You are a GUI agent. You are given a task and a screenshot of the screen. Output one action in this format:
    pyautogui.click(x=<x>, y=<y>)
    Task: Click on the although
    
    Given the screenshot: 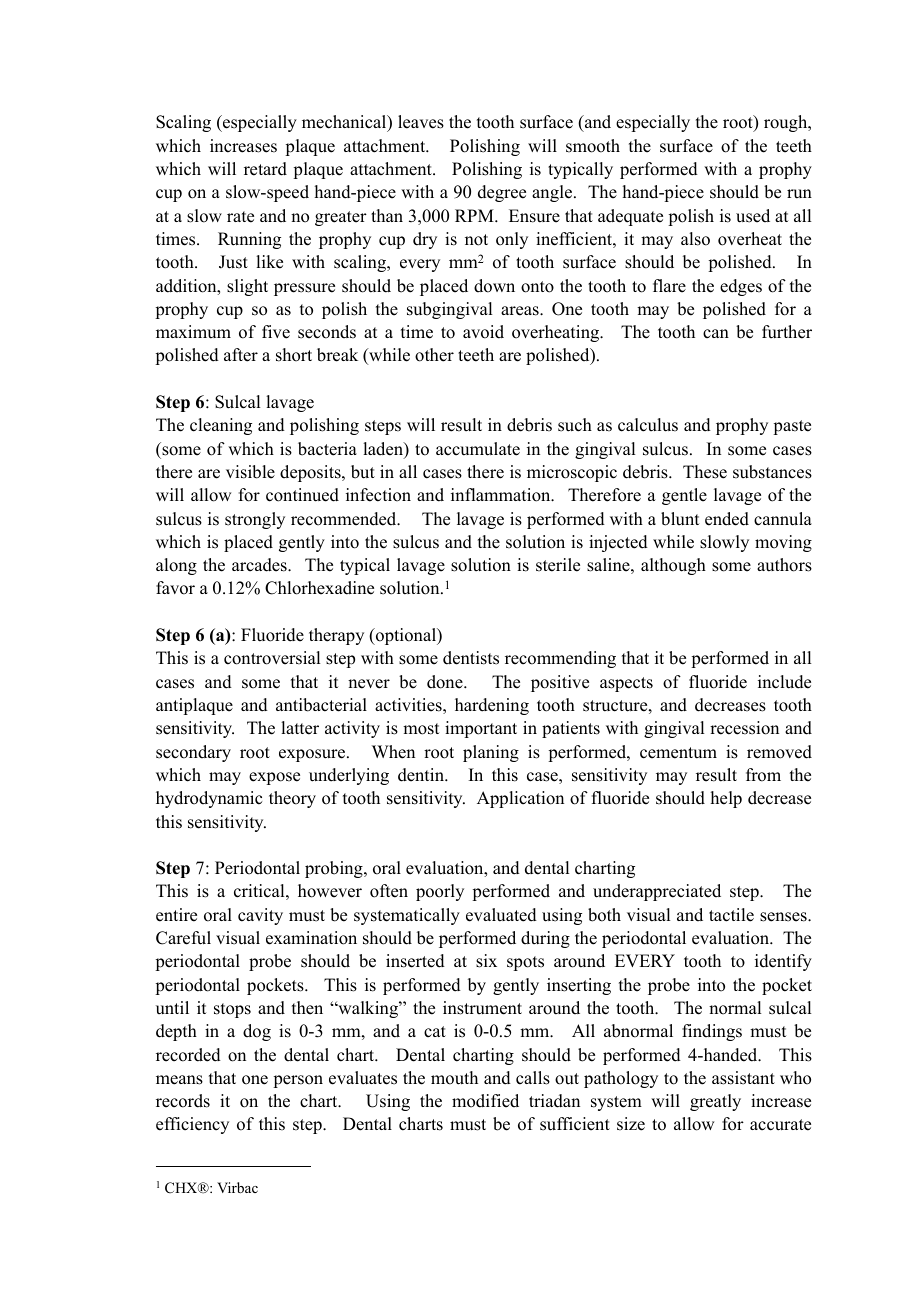 What is the action you would take?
    pyautogui.click(x=673, y=566)
